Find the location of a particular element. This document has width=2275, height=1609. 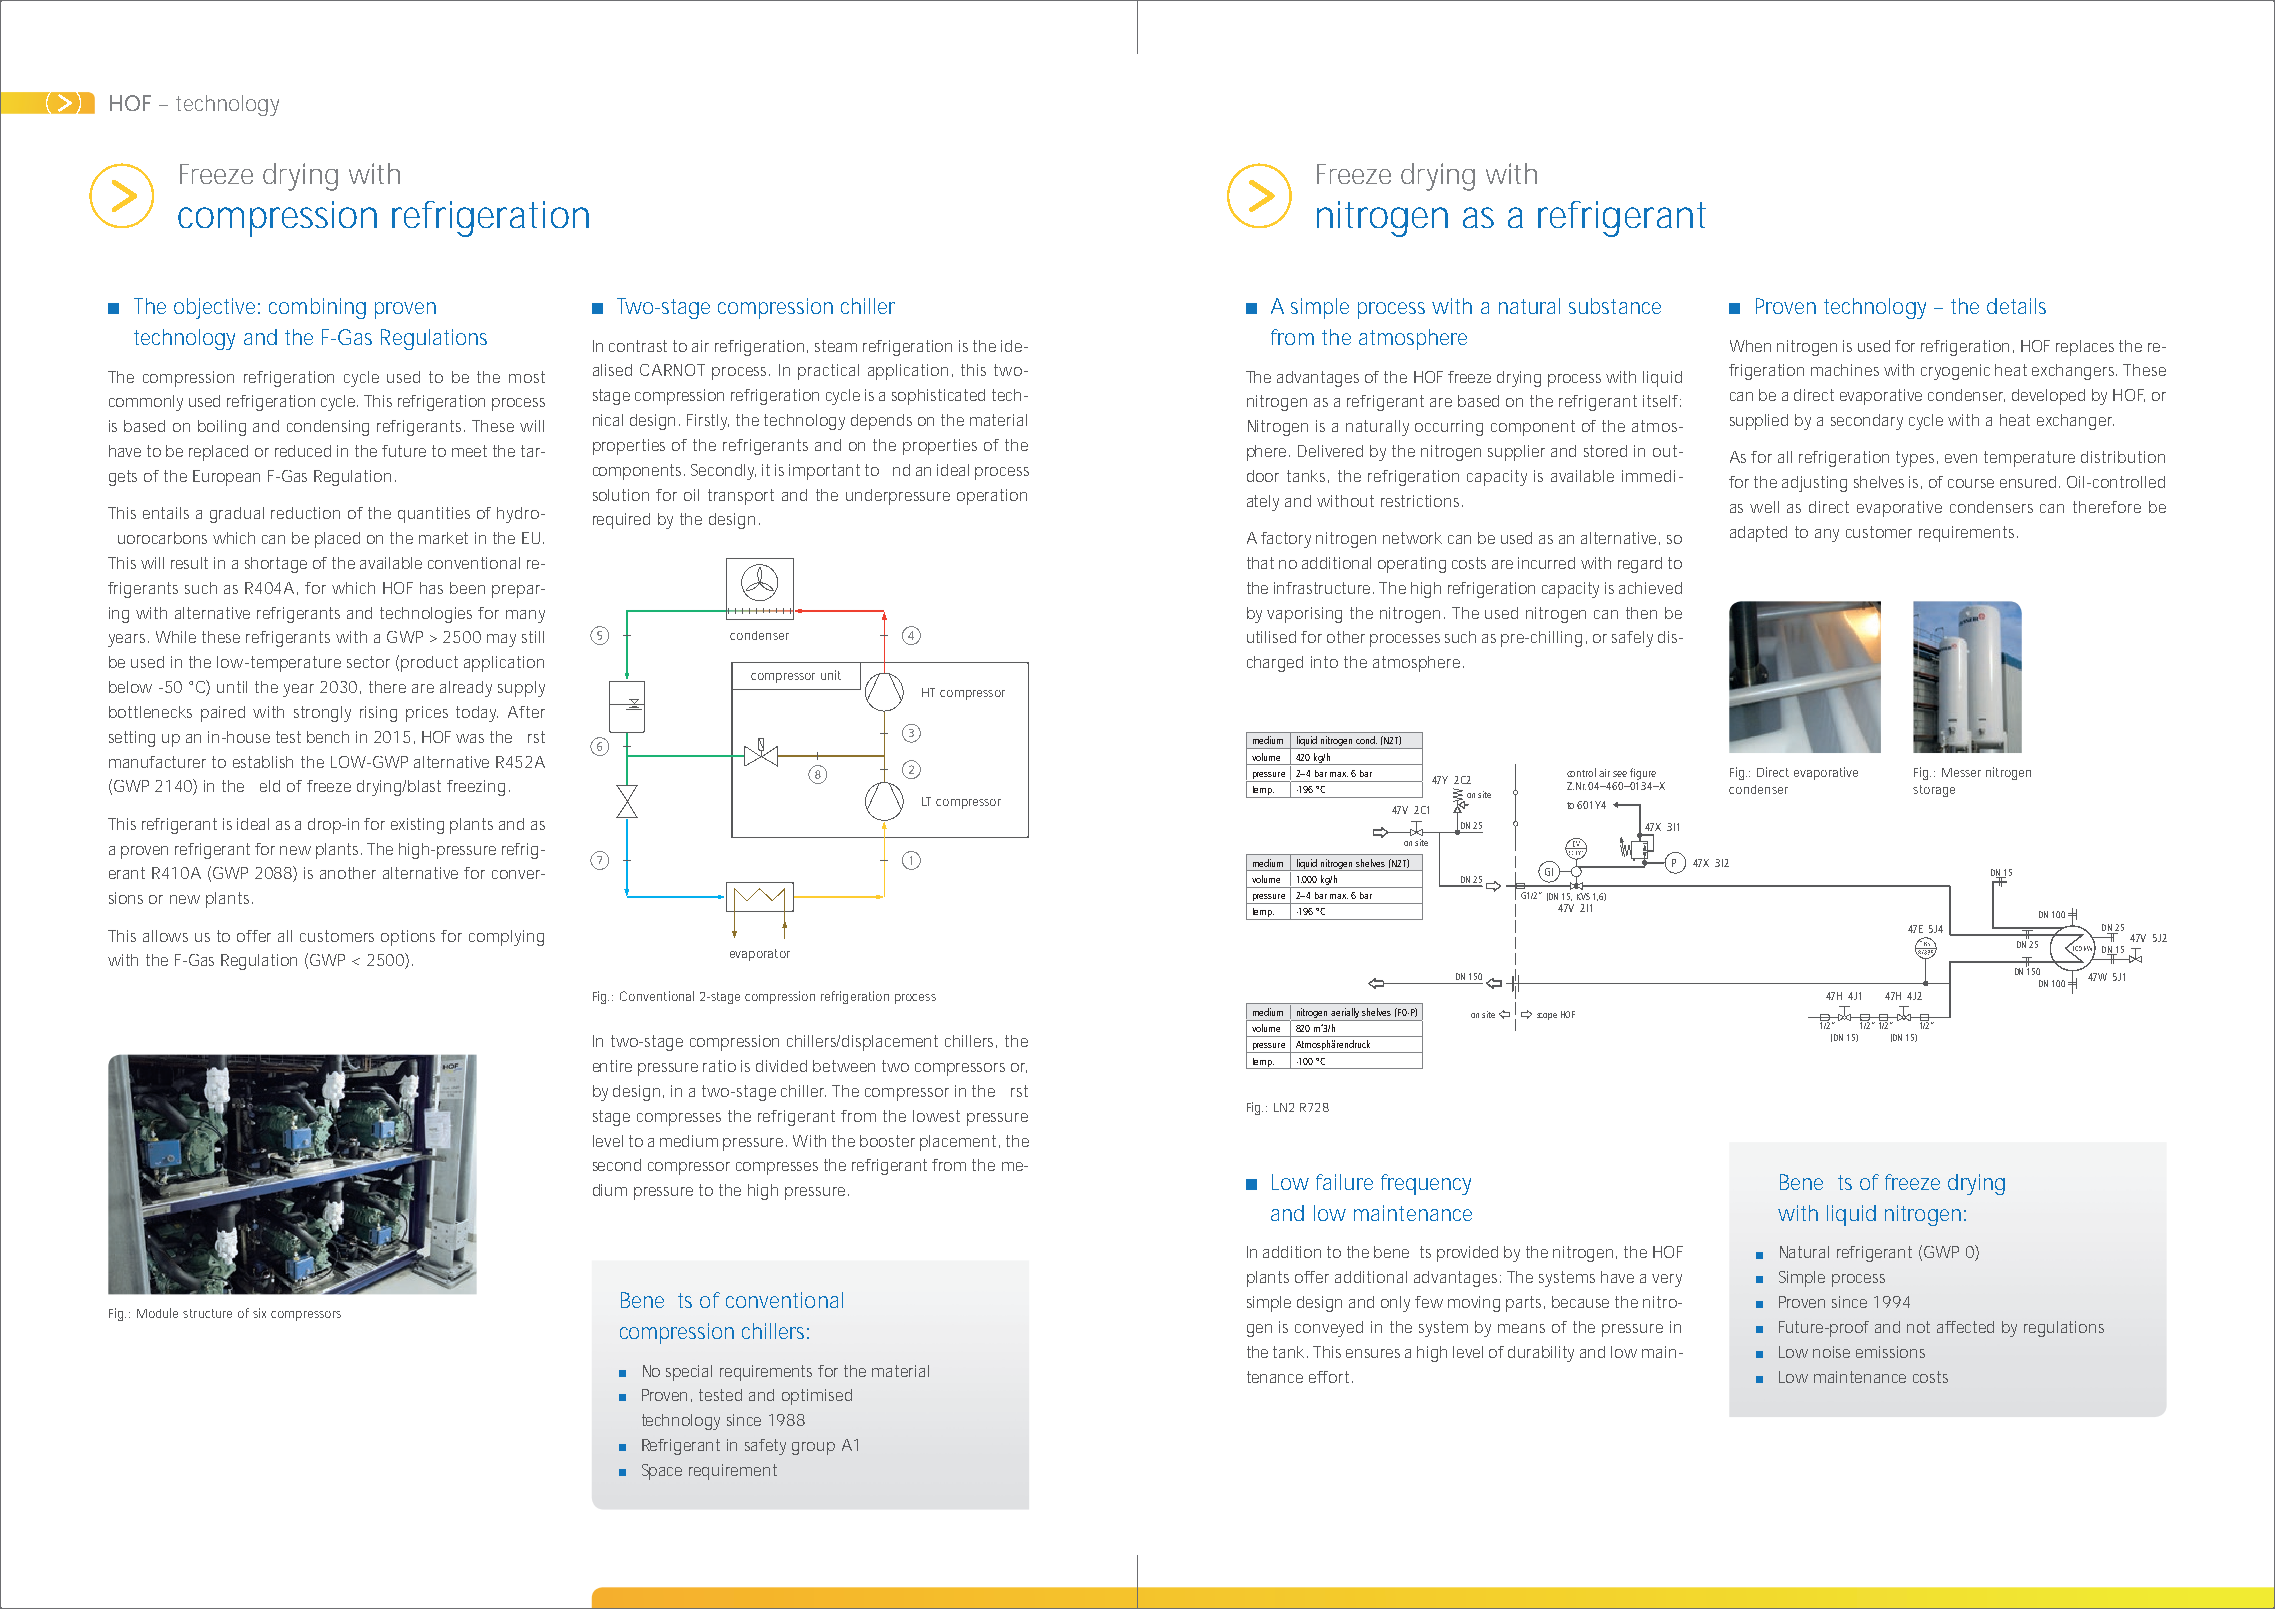

sophisticated is located at coordinates (938, 397).
